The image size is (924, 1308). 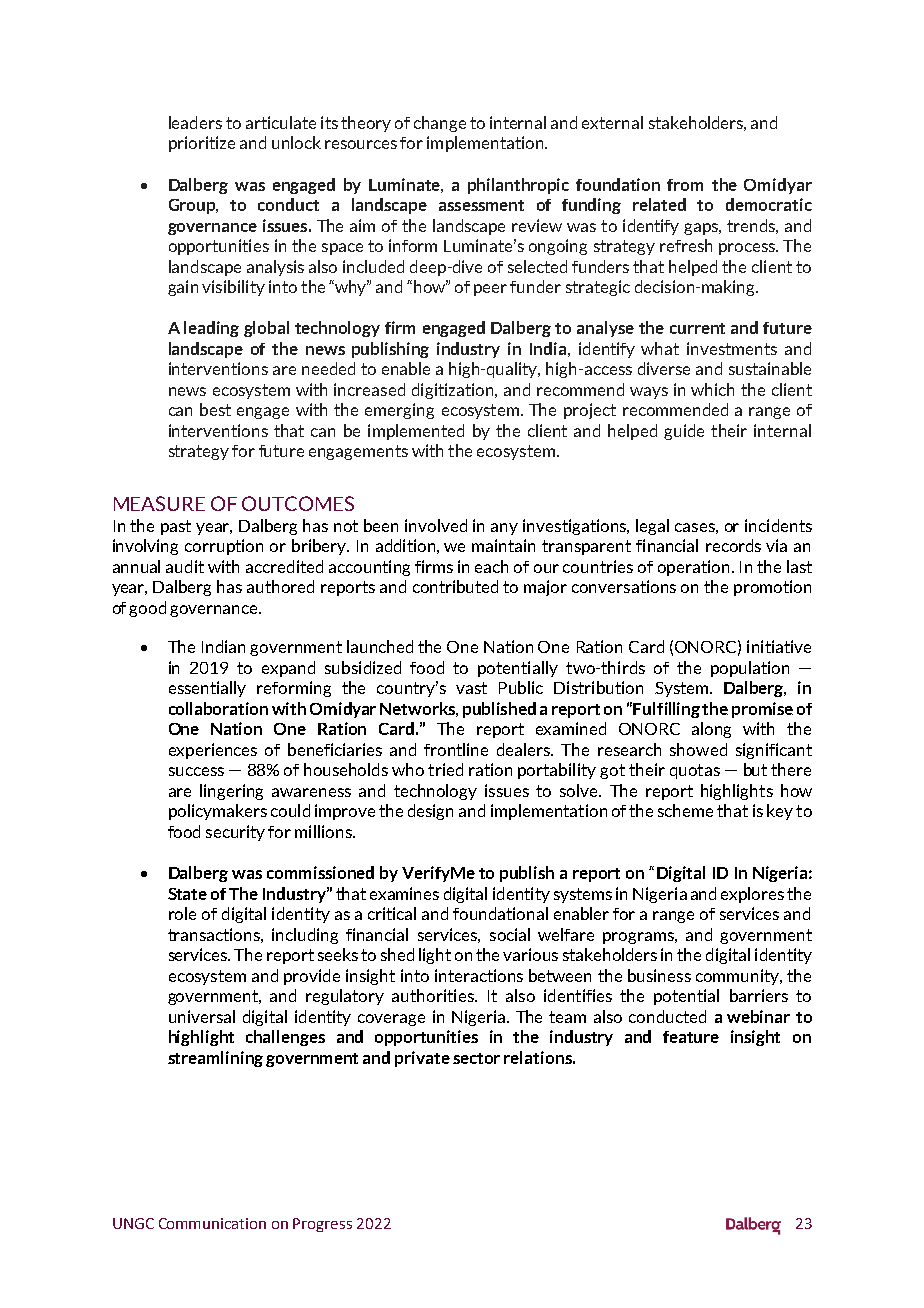 I want to click on Progress, so click(x=322, y=1225).
